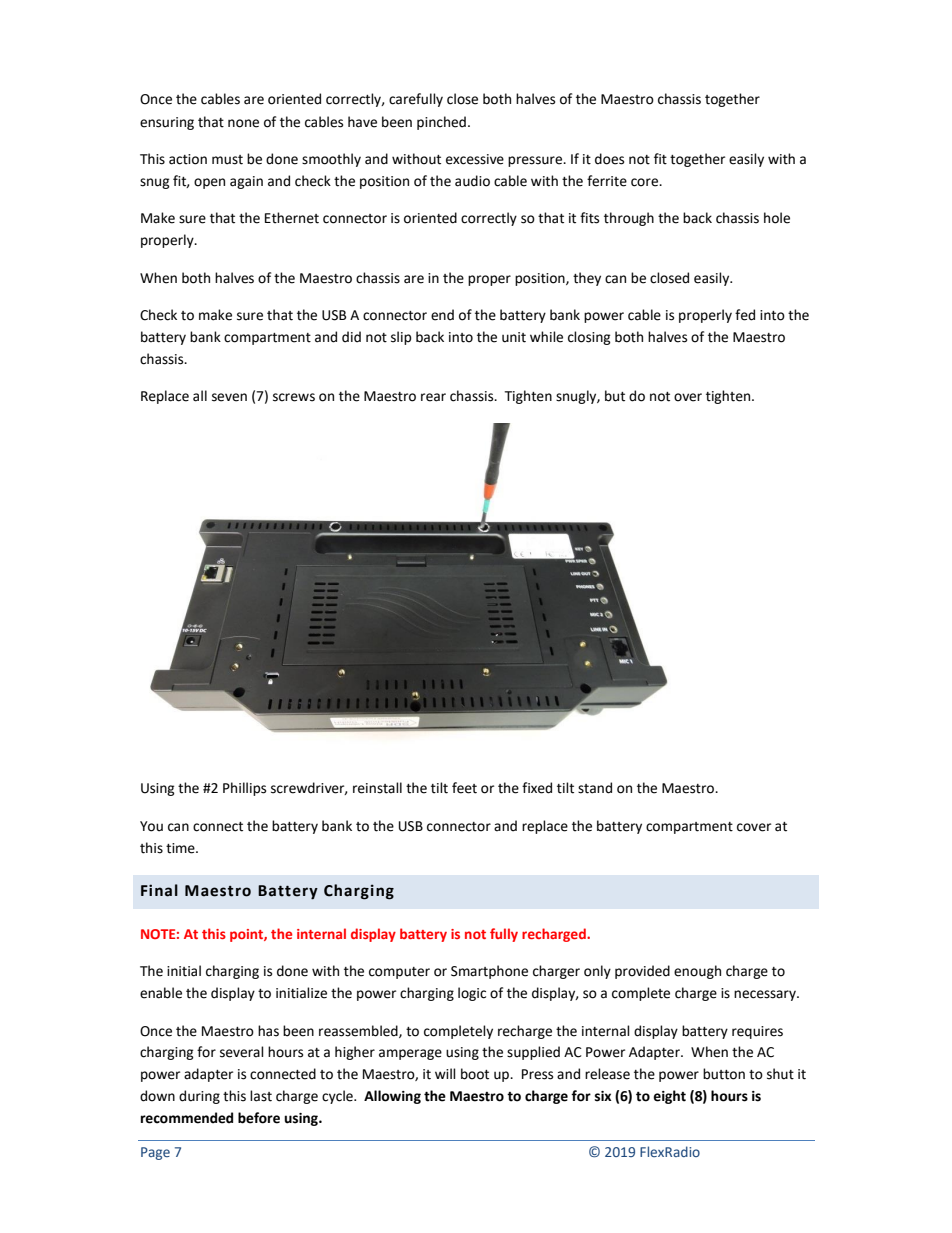 The width and height of the page is (952, 1233). What do you see at coordinates (745, 315) in the page?
I see `fed` at bounding box center [745, 315].
